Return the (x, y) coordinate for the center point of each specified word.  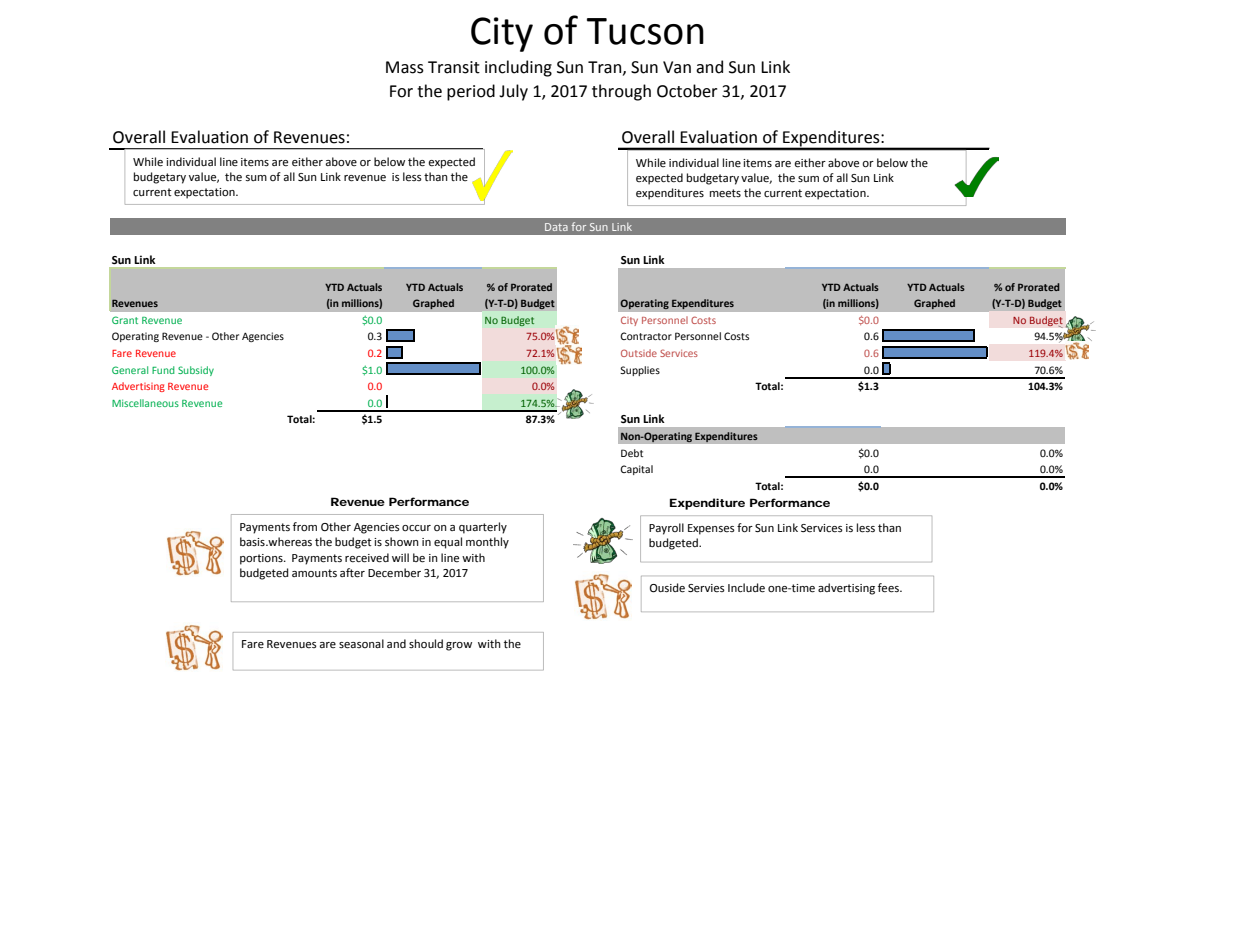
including (518, 68)
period (471, 92)
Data (556, 227)
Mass (405, 67)
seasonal (361, 644)
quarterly (483, 528)
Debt (632, 453)
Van (677, 67)
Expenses (711, 529)
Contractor (646, 336)
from (305, 526)
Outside (639, 353)
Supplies (640, 371)
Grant (125, 320)
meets (725, 193)
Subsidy (196, 371)
